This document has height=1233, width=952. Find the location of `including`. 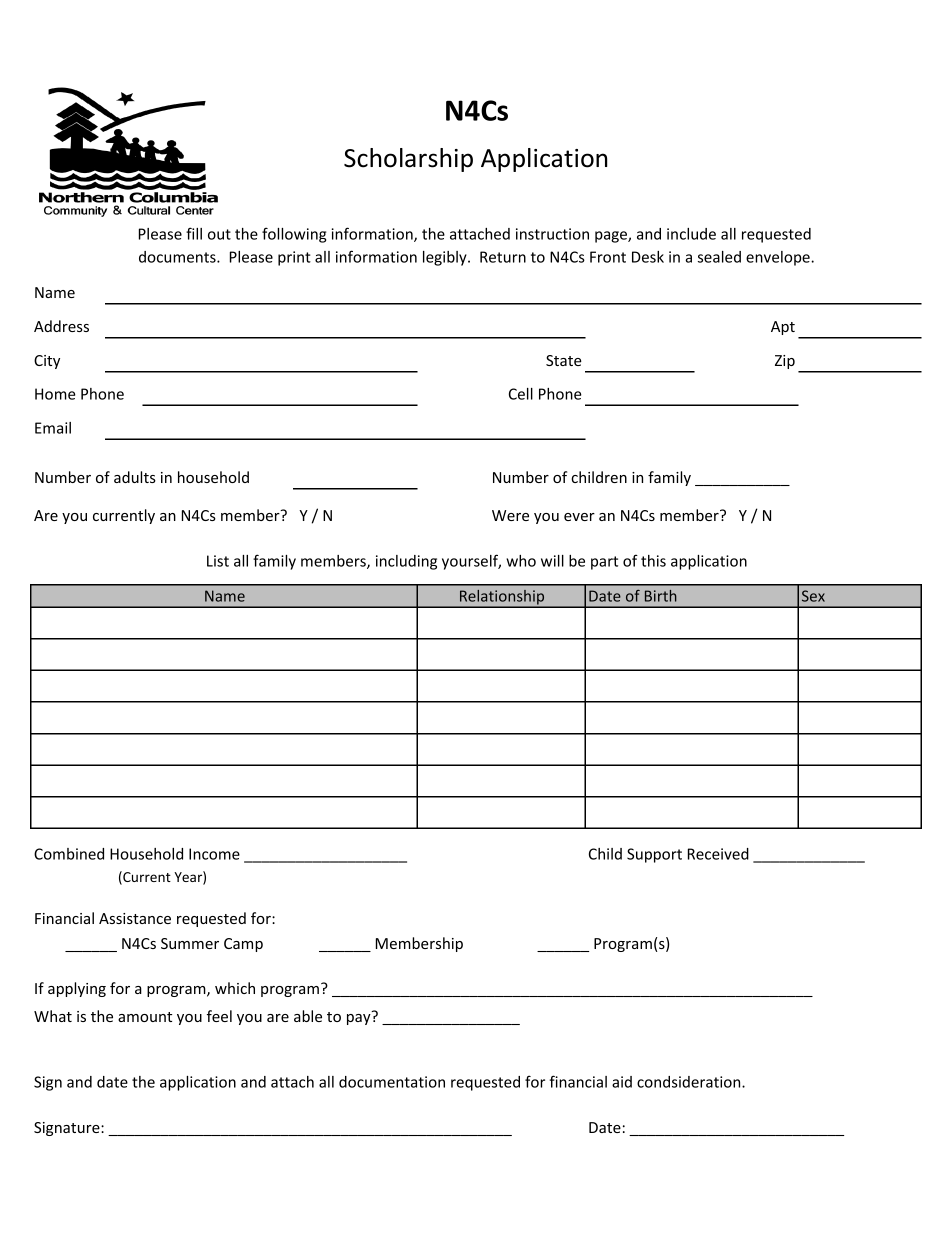

including is located at coordinates (406, 562).
